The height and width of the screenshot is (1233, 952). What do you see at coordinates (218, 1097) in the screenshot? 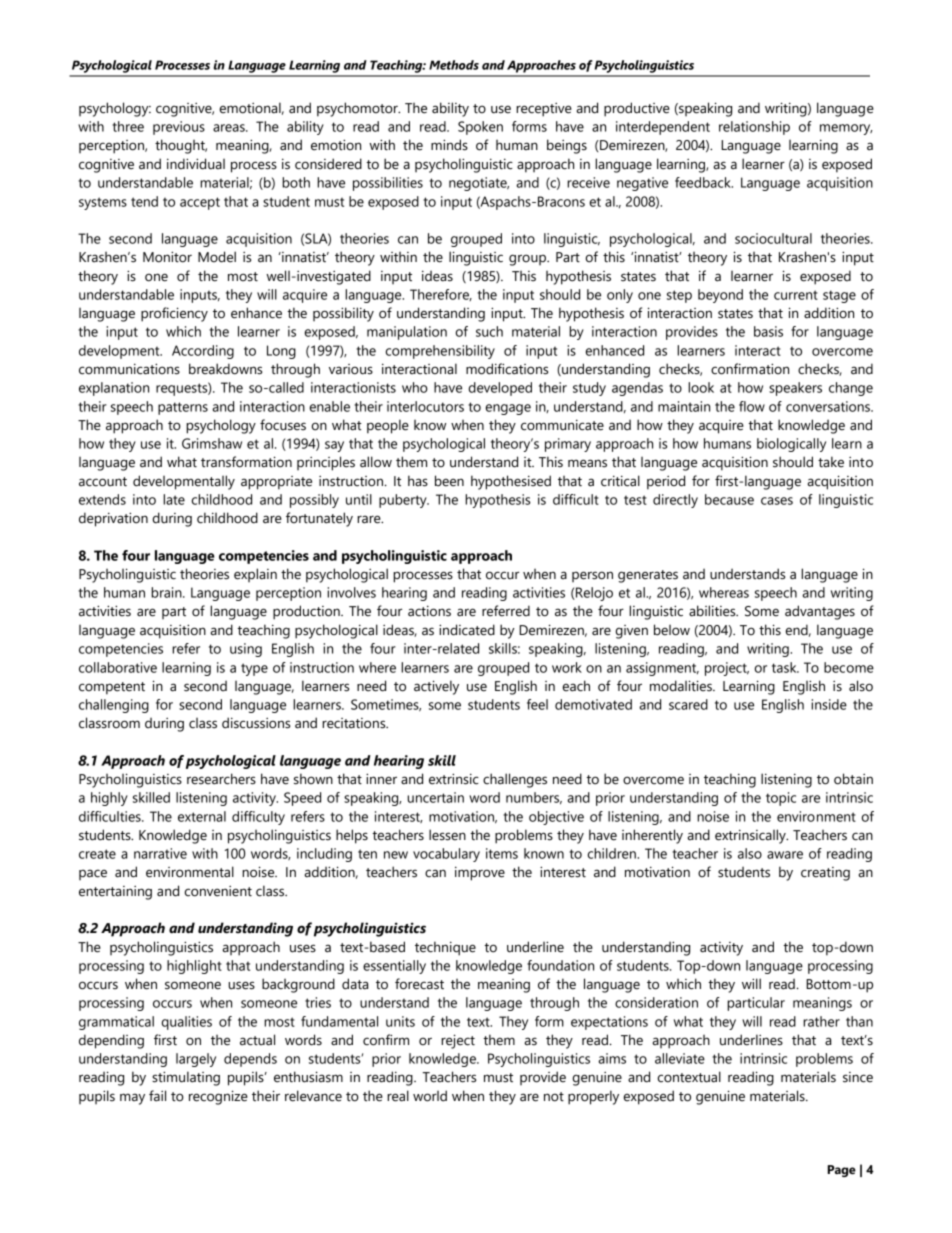
I see `recognize` at bounding box center [218, 1097].
